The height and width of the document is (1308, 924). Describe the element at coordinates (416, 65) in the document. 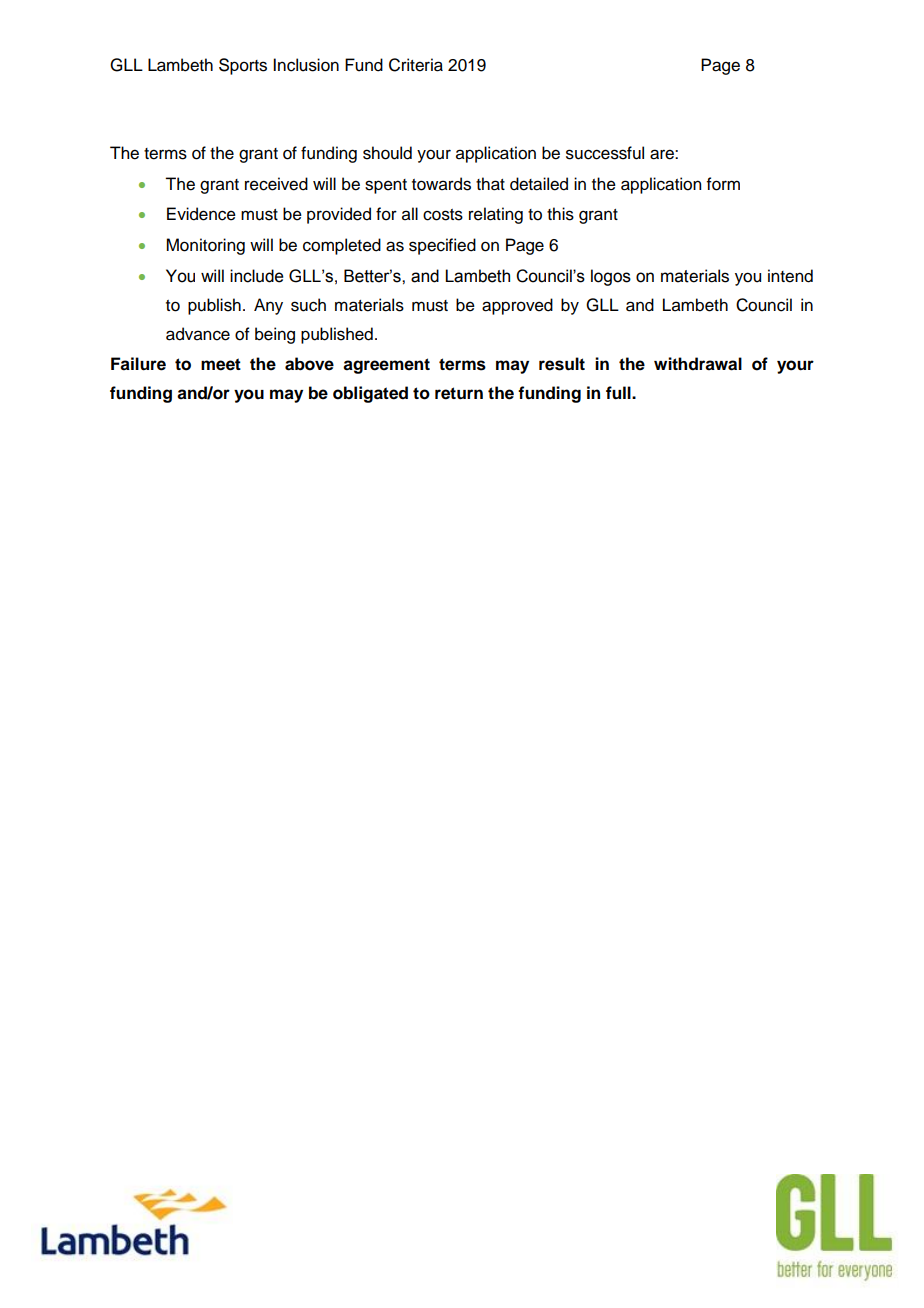

I see `Criteria` at that location.
